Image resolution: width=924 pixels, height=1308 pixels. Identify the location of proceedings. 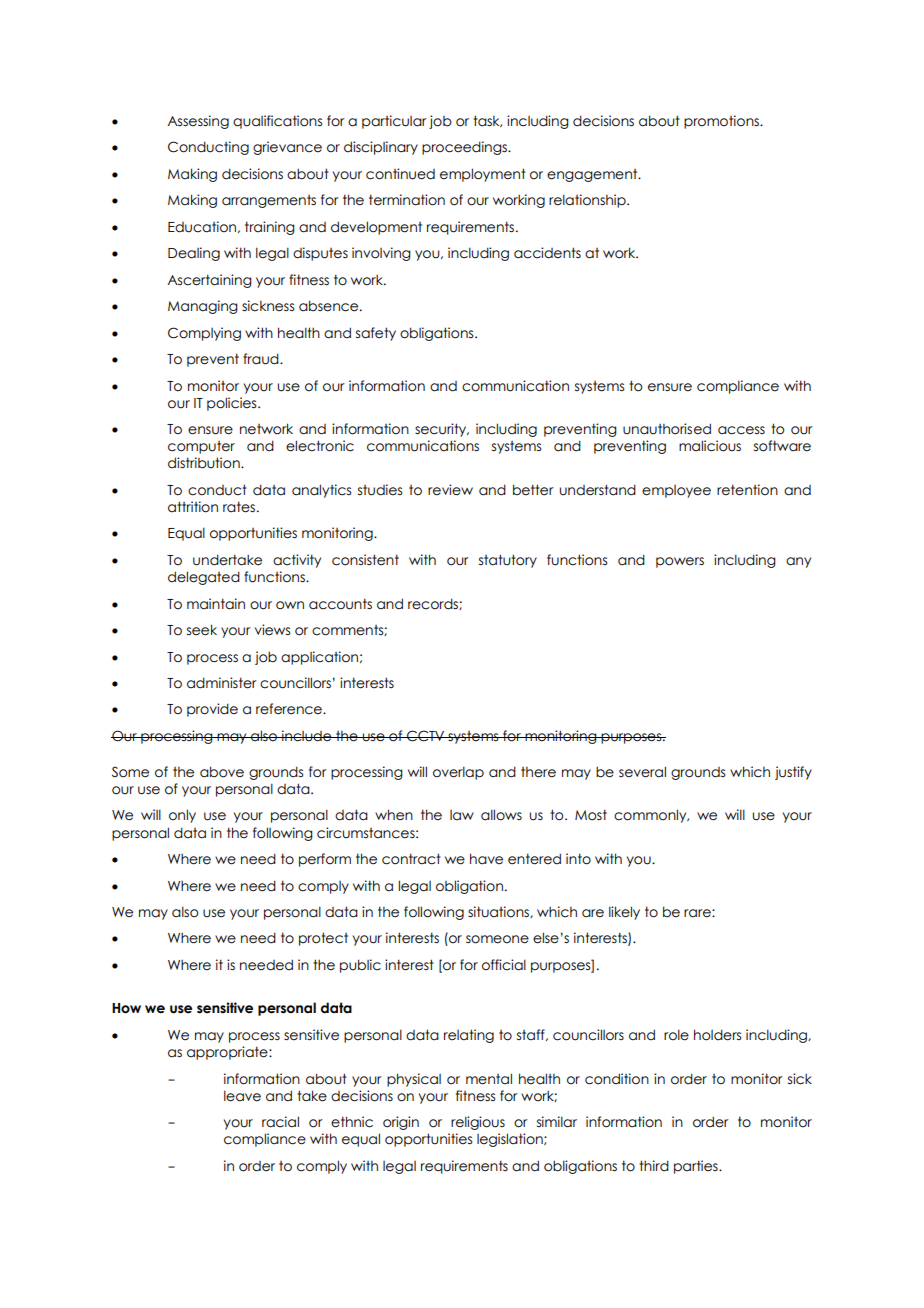
(465, 148).
